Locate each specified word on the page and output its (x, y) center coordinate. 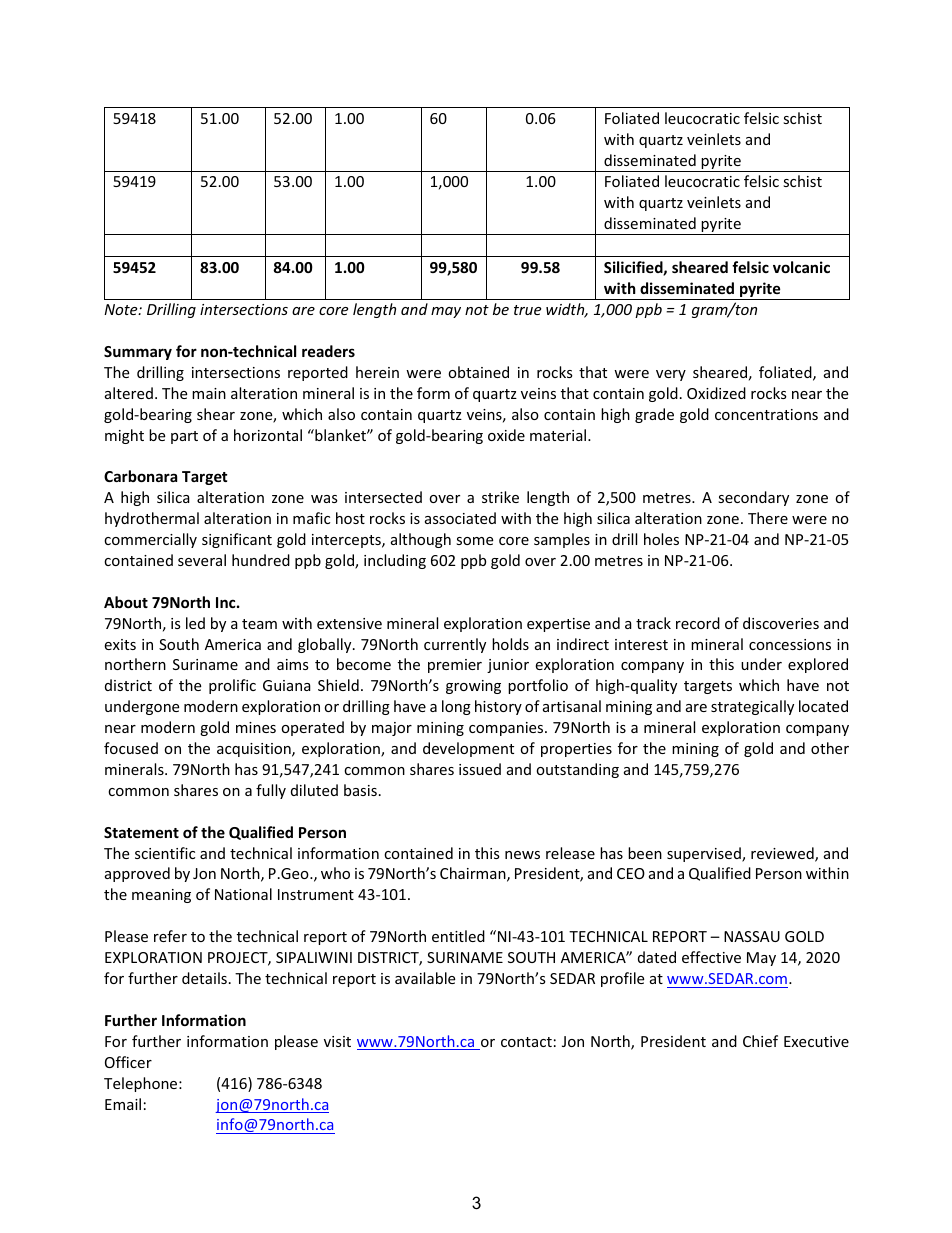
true (527, 310)
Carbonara (140, 476)
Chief (760, 1041)
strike (500, 497)
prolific (232, 686)
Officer (128, 1062)
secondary (753, 498)
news (522, 855)
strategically (752, 707)
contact (526, 1042)
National (243, 894)
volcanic (801, 267)
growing (473, 687)
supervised (705, 854)
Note (122, 309)
